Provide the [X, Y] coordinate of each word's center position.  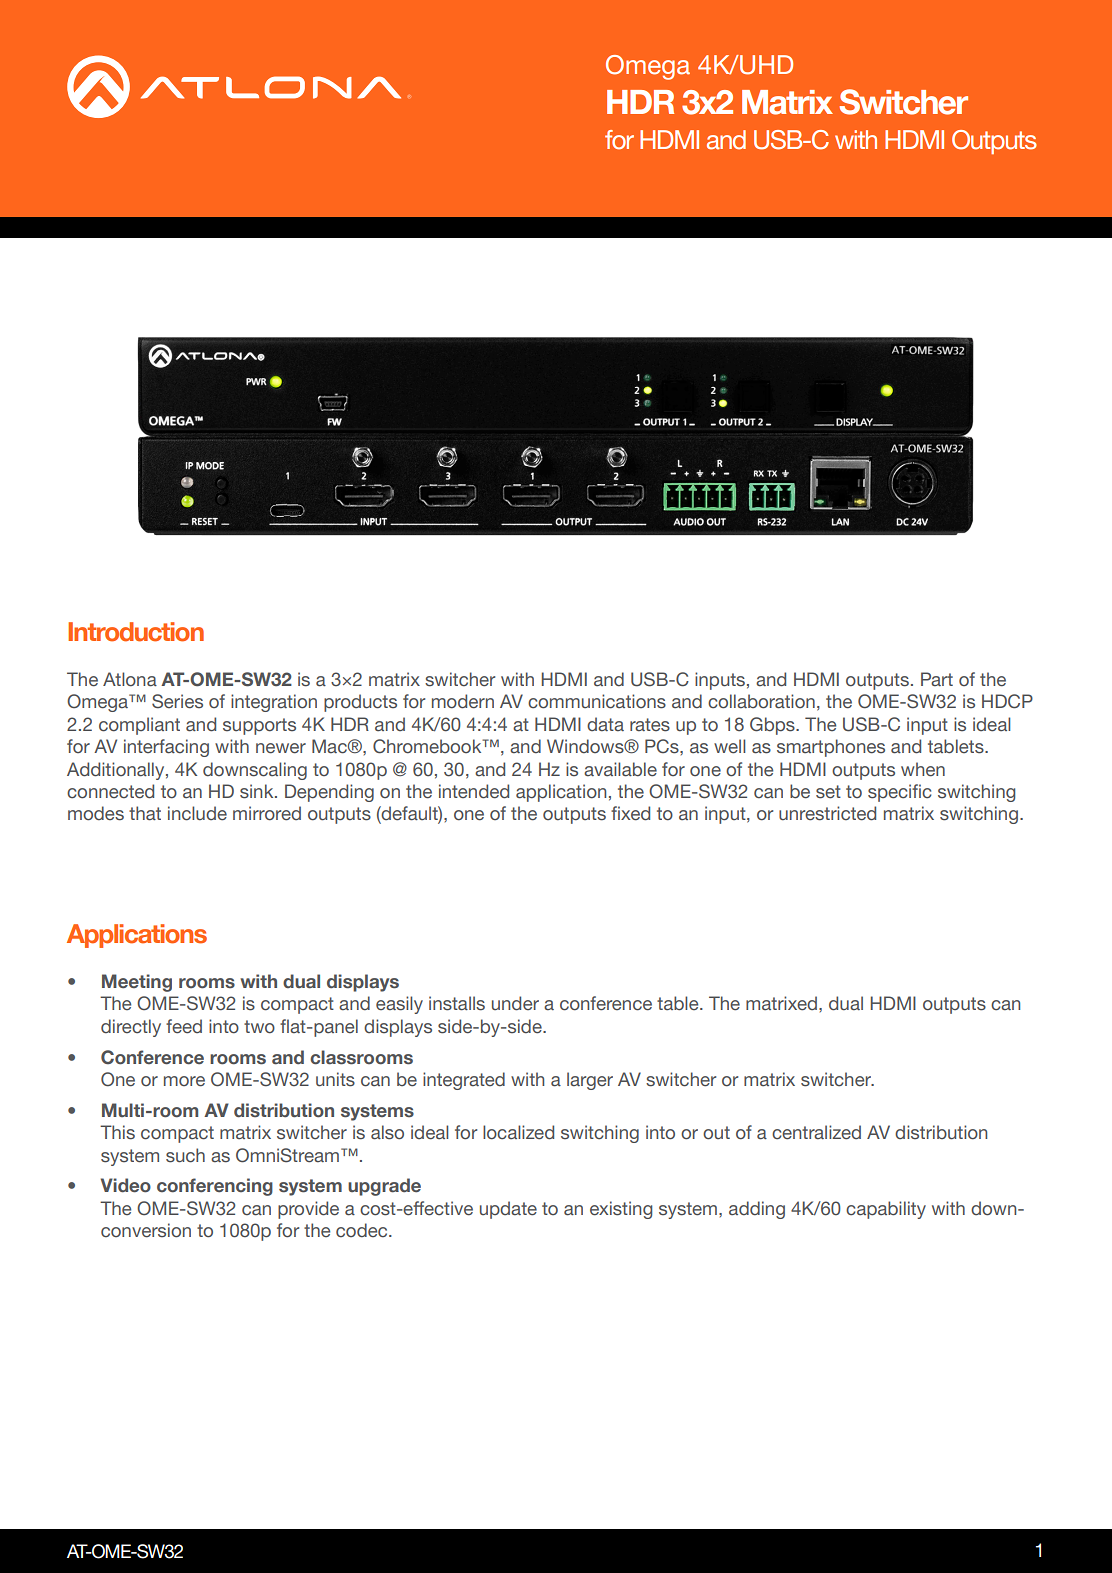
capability [886, 1210]
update [508, 1210]
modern [463, 701]
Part [937, 679]
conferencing [215, 1187]
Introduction [136, 632]
